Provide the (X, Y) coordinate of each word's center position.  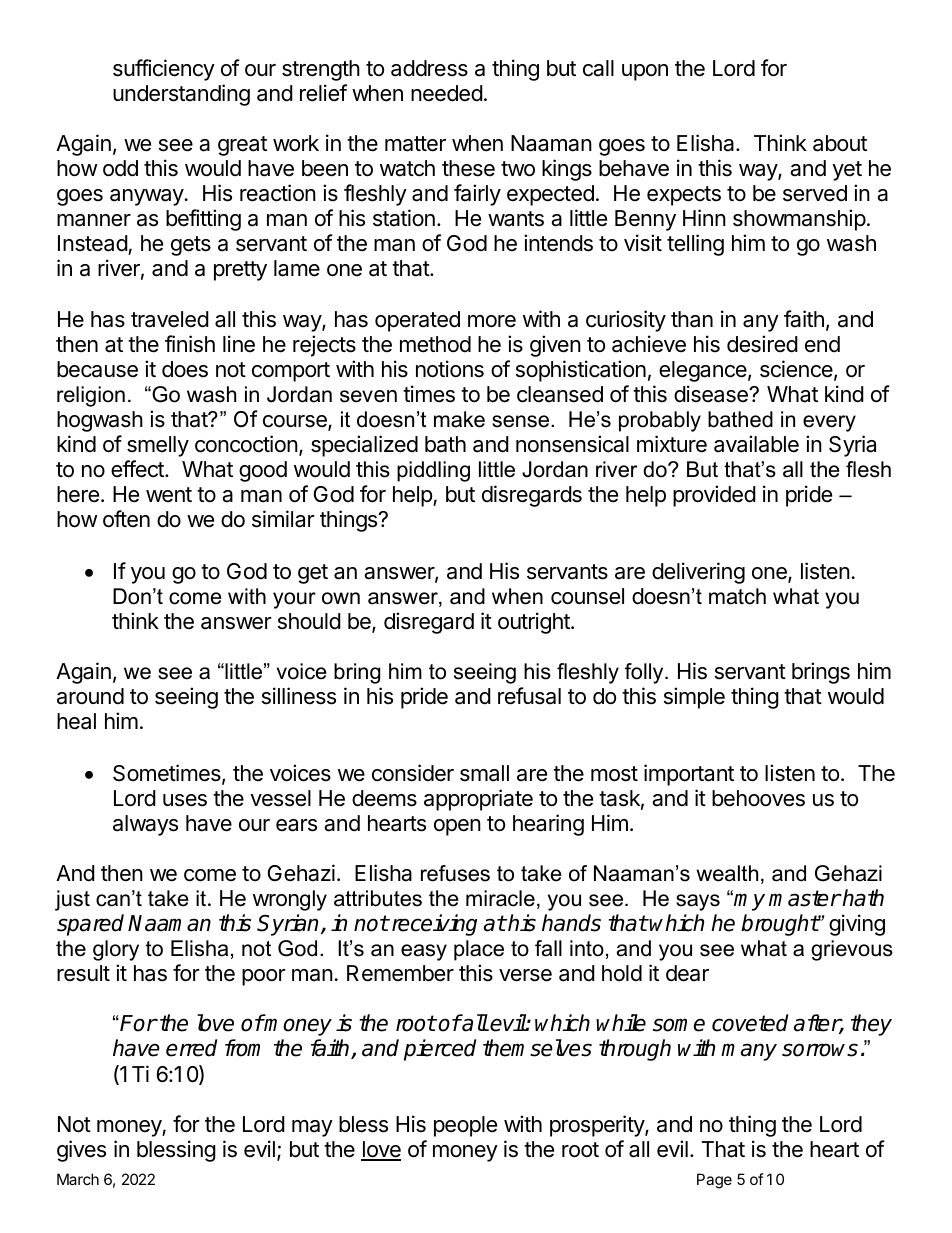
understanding (181, 95)
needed (447, 93)
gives (81, 1151)
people (465, 1126)
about (840, 143)
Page (714, 1181)
